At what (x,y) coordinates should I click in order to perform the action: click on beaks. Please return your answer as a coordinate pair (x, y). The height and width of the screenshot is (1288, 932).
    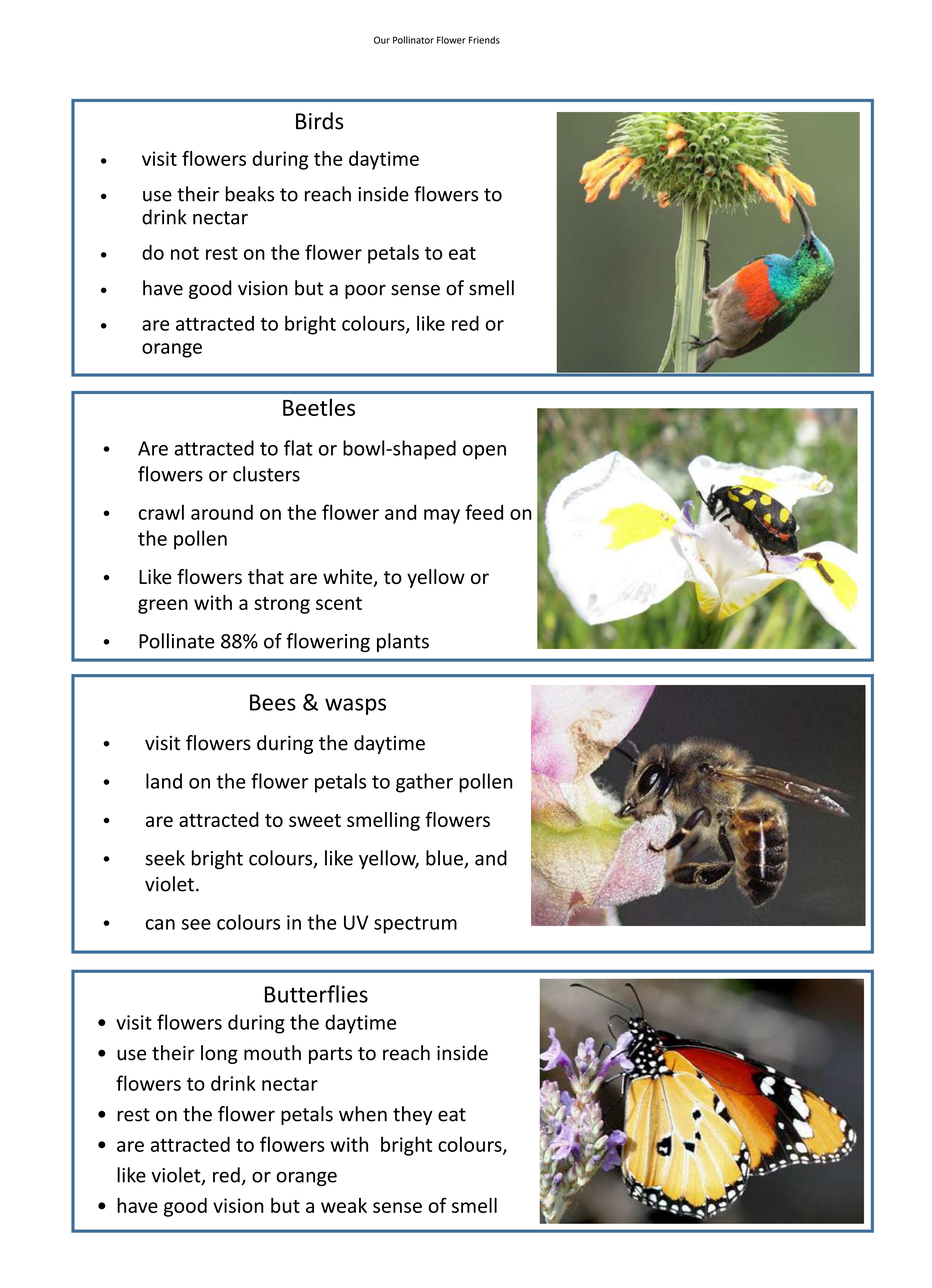
    Looking at the image, I should click on (249, 194).
